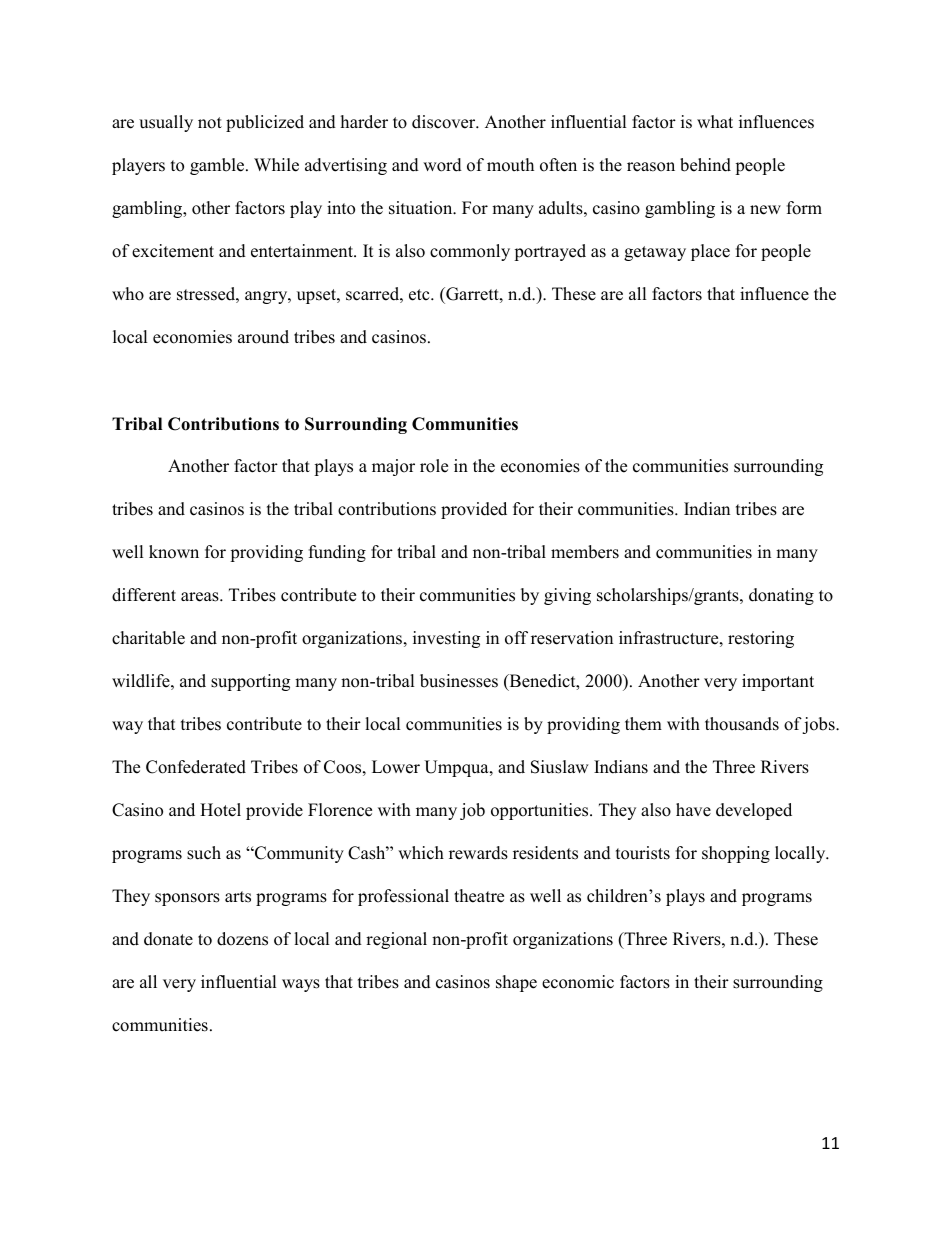 The image size is (952, 1233). Describe the element at coordinates (578, 982) in the page. I see `economic` at that location.
